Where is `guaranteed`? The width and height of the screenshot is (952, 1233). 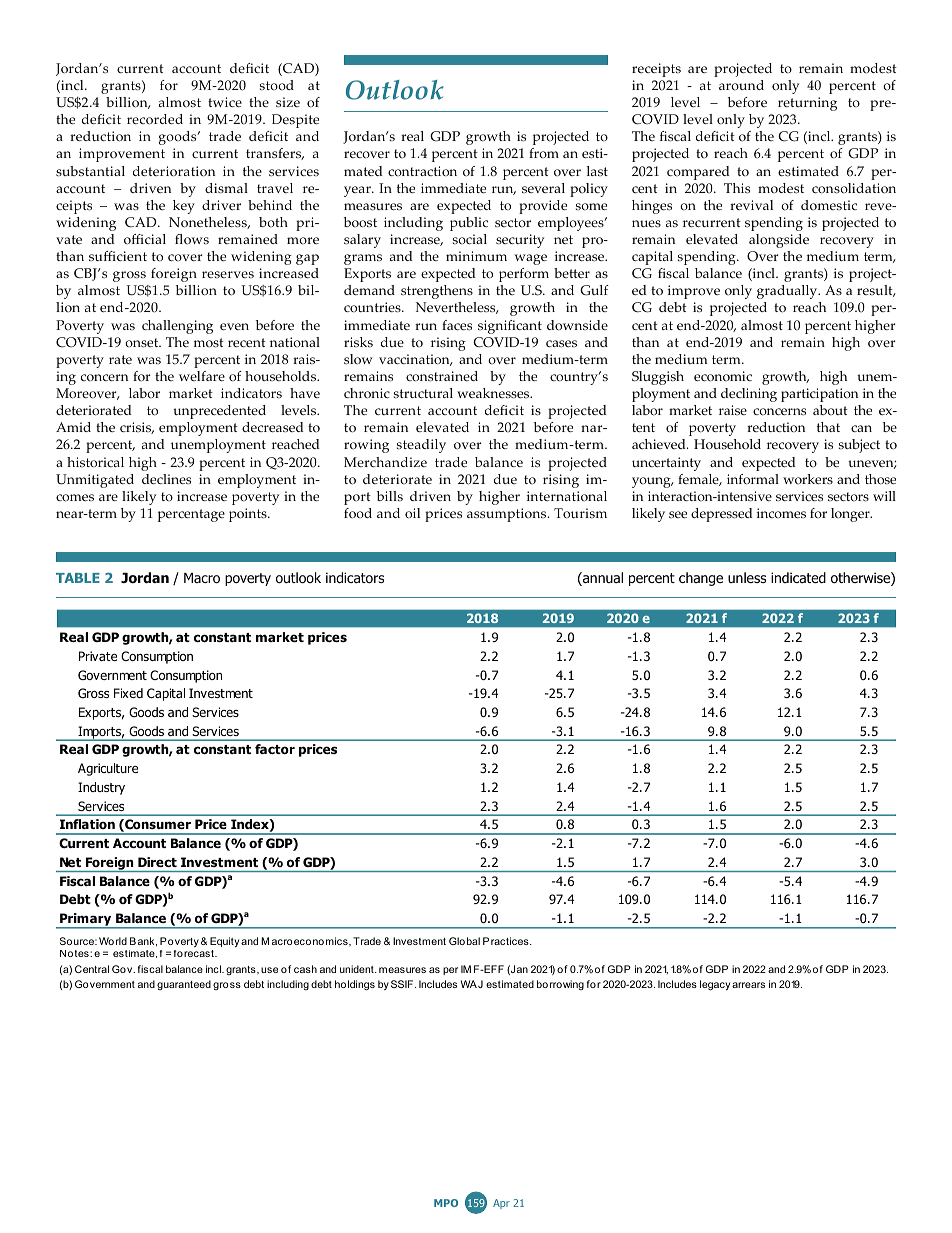
guaranteed is located at coordinates (184, 985).
